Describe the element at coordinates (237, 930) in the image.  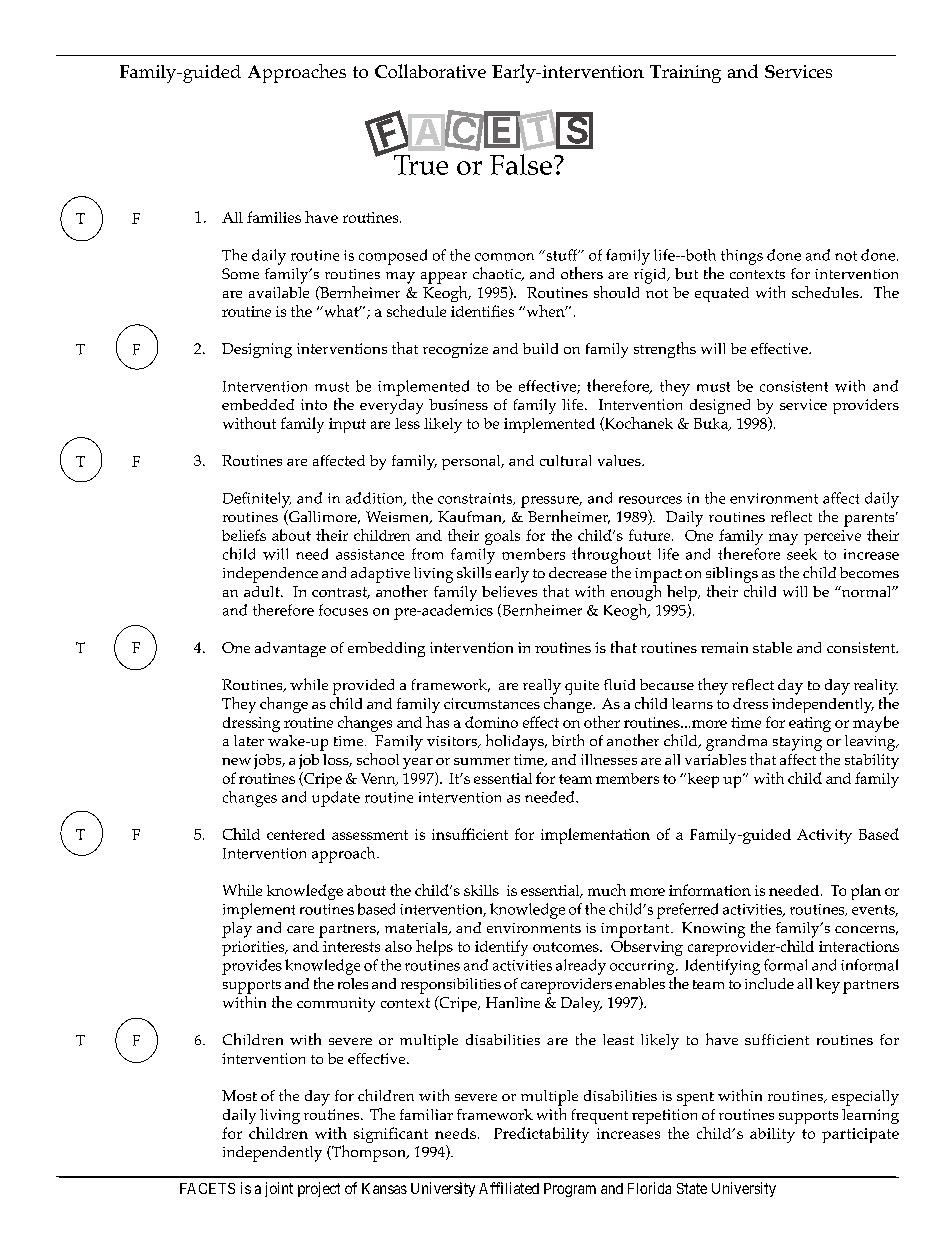
I see `play` at that location.
